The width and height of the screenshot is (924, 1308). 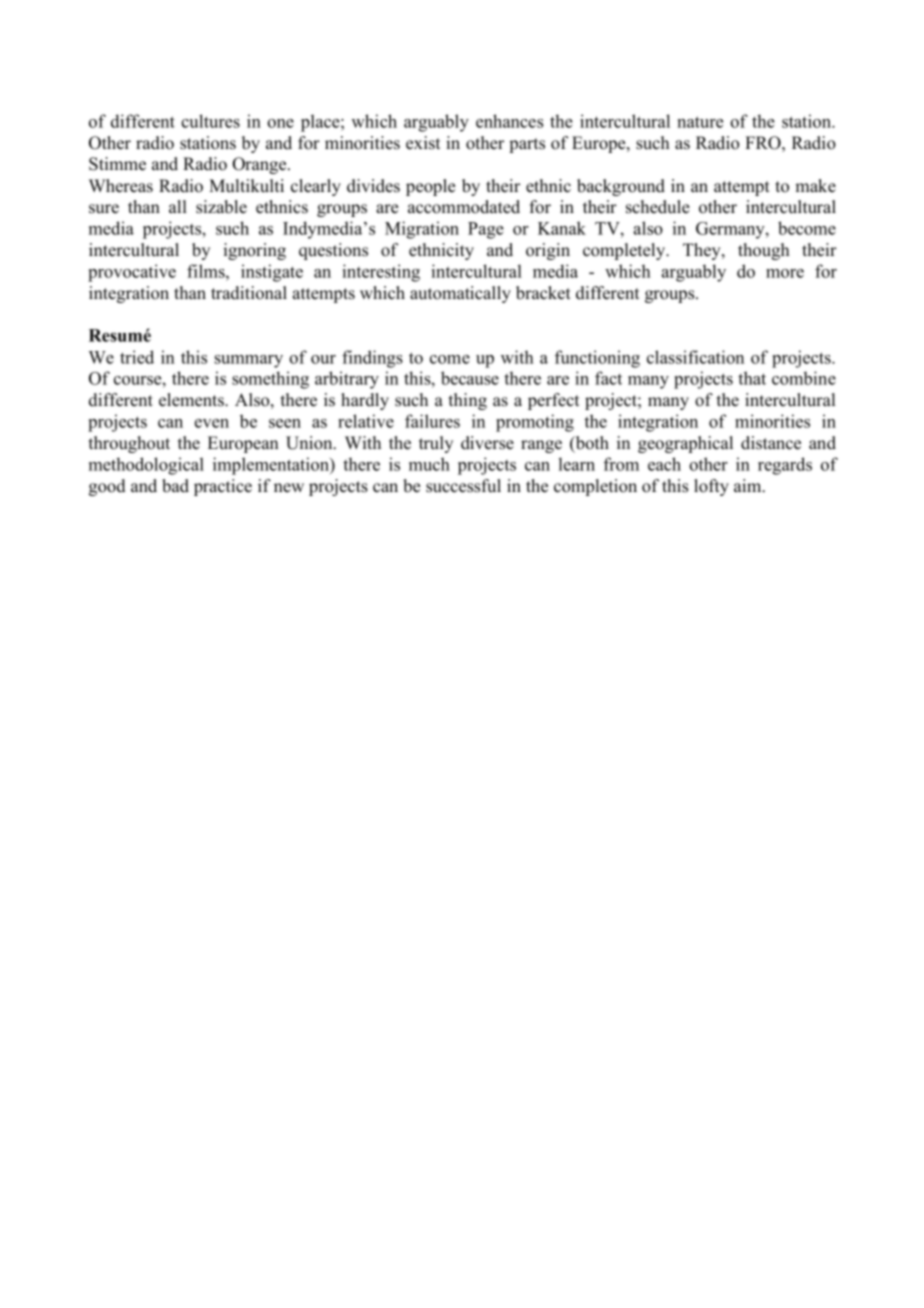 What do you see at coordinates (700, 122) in the screenshot?
I see `nature` at bounding box center [700, 122].
